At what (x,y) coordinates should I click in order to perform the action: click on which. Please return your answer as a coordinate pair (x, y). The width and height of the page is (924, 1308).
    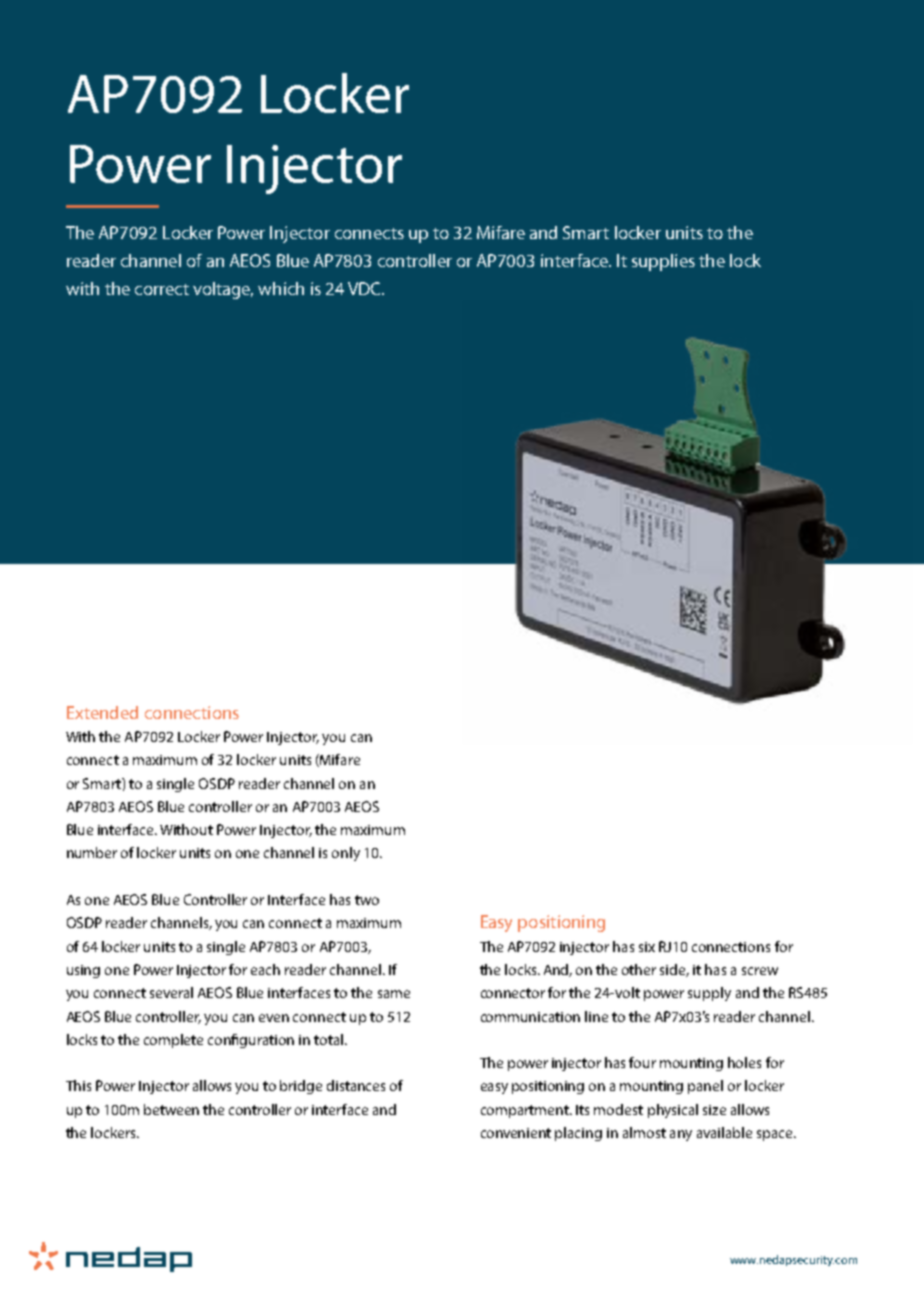
    Looking at the image, I should click on (281, 288).
